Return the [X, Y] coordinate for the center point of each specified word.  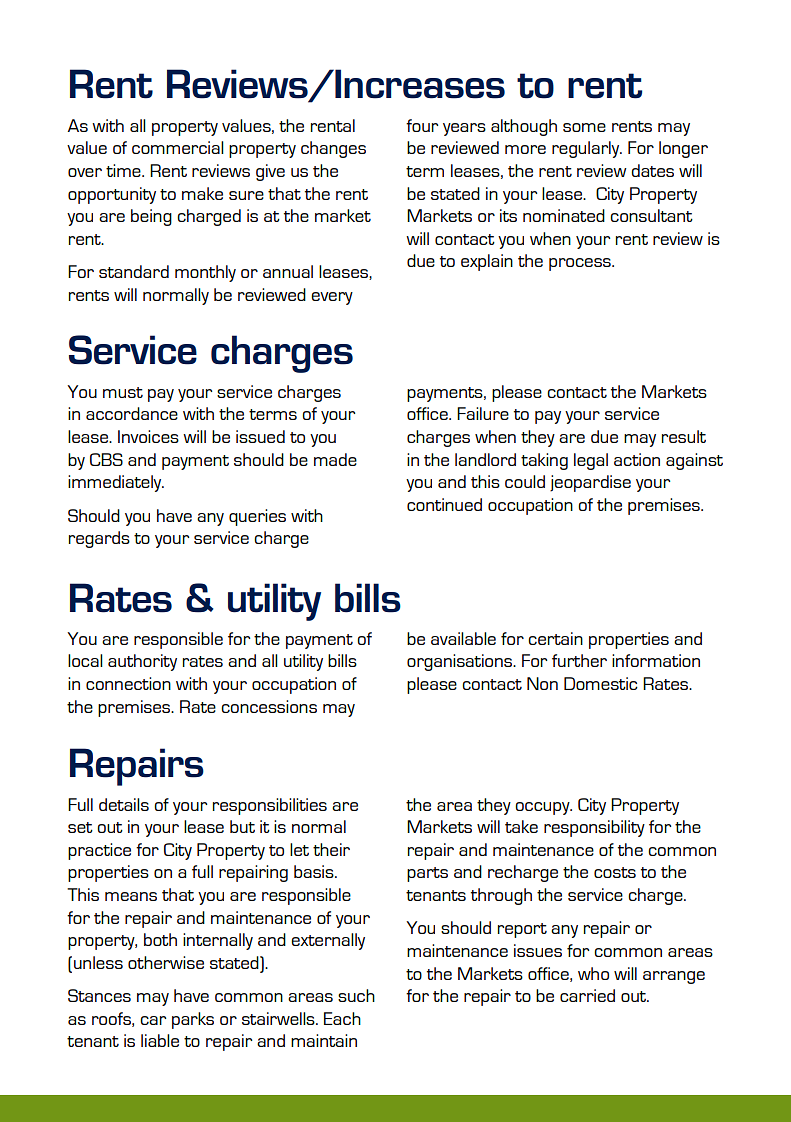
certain [555, 638]
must [123, 392]
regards [99, 539]
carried [587, 995]
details [124, 804]
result [684, 436]
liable [160, 1040]
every [332, 298]
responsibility [594, 828]
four [422, 125]
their [331, 849]
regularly [587, 149]
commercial [178, 147]
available [463, 638]
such [356, 995]
